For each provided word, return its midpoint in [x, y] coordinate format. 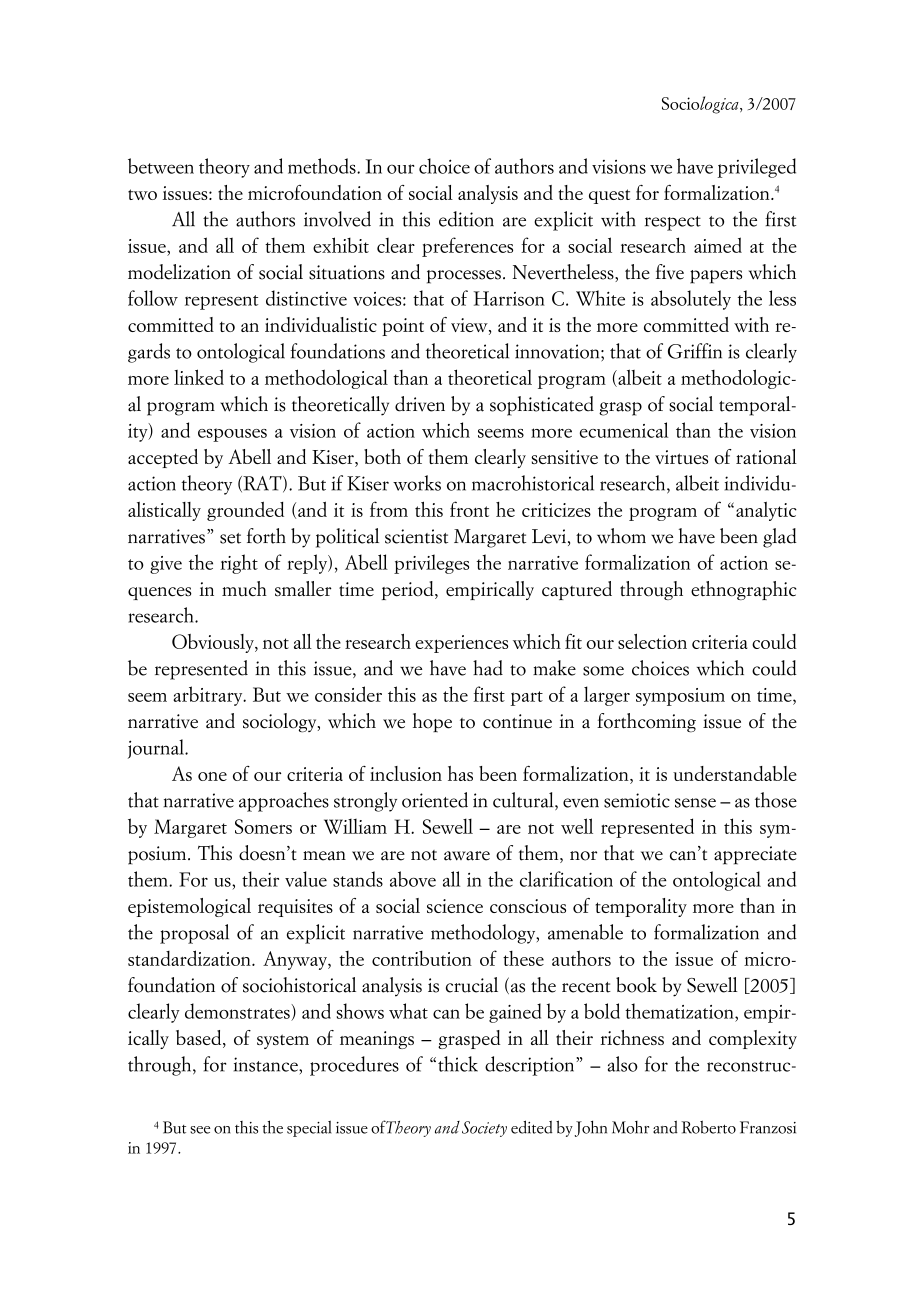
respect [673, 223]
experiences [461, 644]
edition [466, 219]
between [161, 166]
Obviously [214, 643]
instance [267, 1064]
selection [652, 641]
